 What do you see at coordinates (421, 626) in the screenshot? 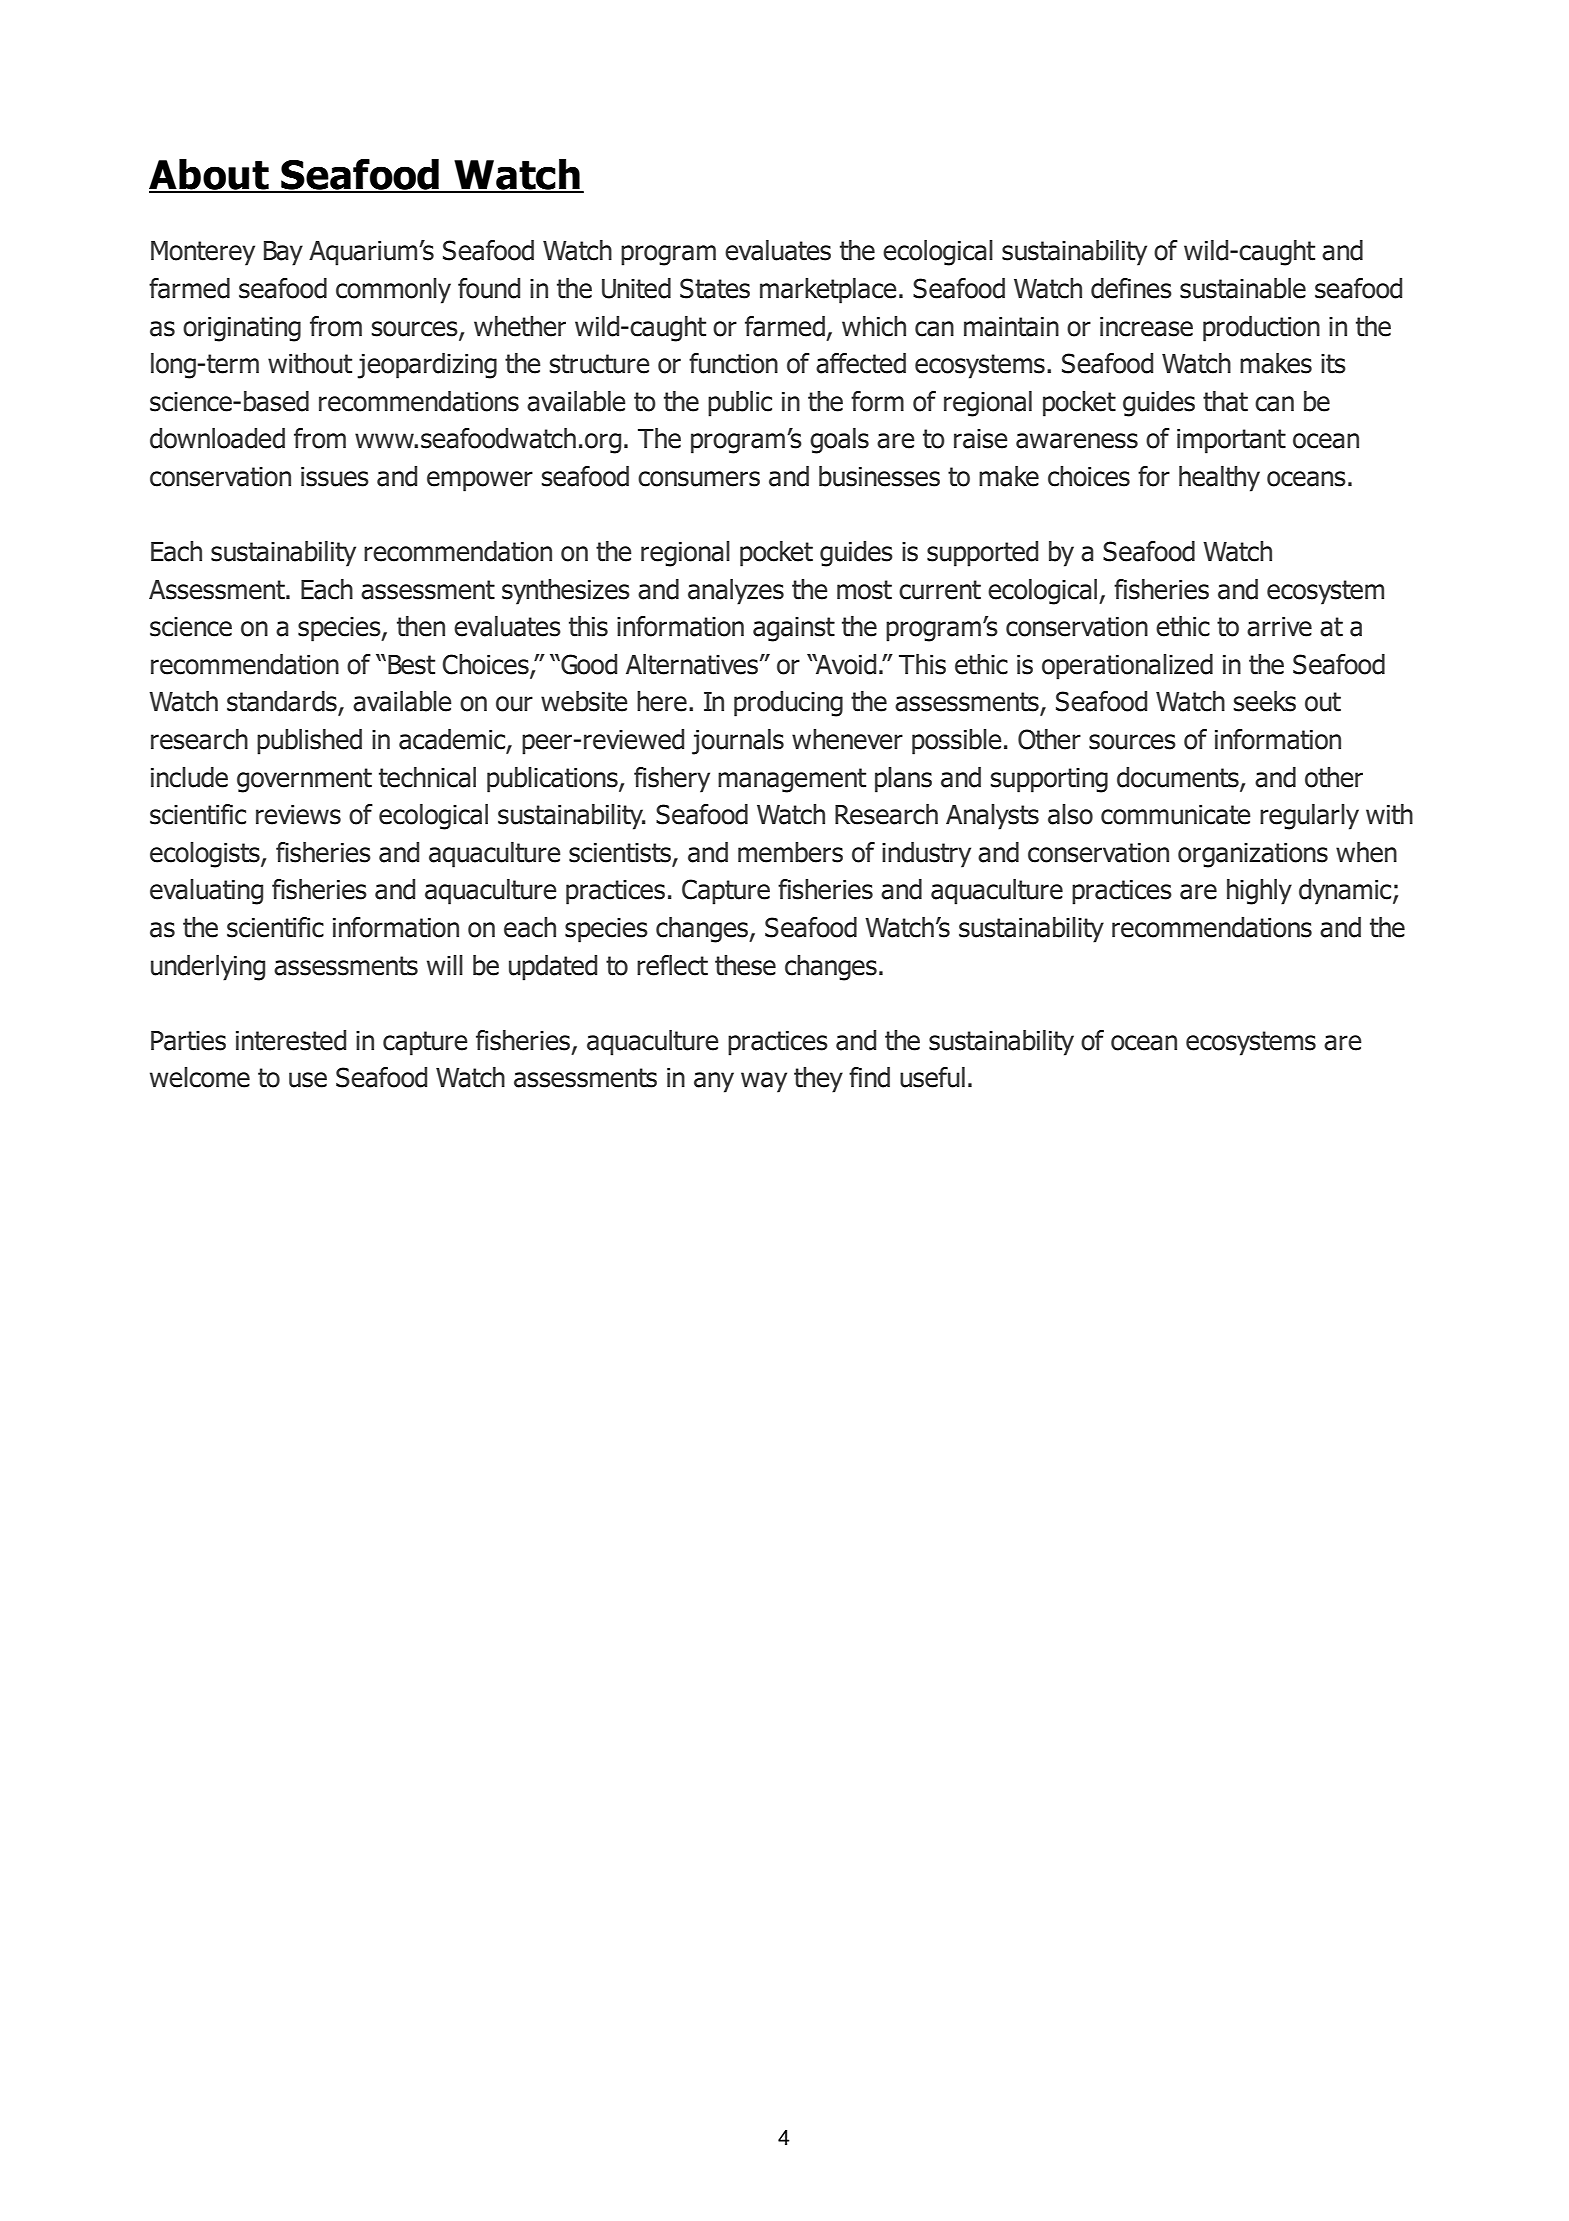
I see `then` at bounding box center [421, 626].
